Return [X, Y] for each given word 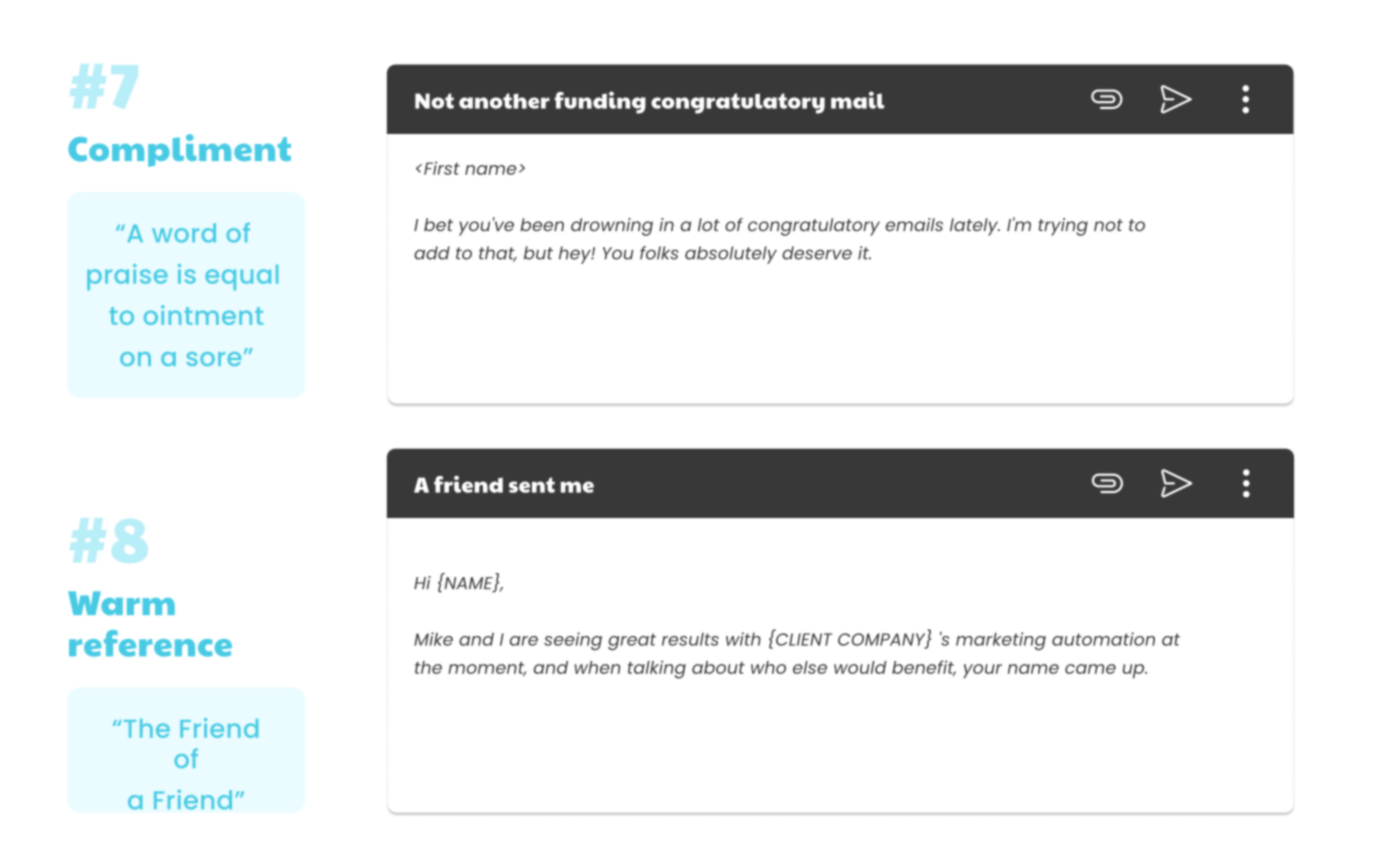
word [184, 233]
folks [659, 253]
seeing [573, 641]
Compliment [179, 150]
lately [975, 227]
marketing [1001, 641]
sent [532, 485]
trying [1063, 227]
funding [600, 102]
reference [150, 643]
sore [213, 359]
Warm [121, 603]
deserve [817, 253]
